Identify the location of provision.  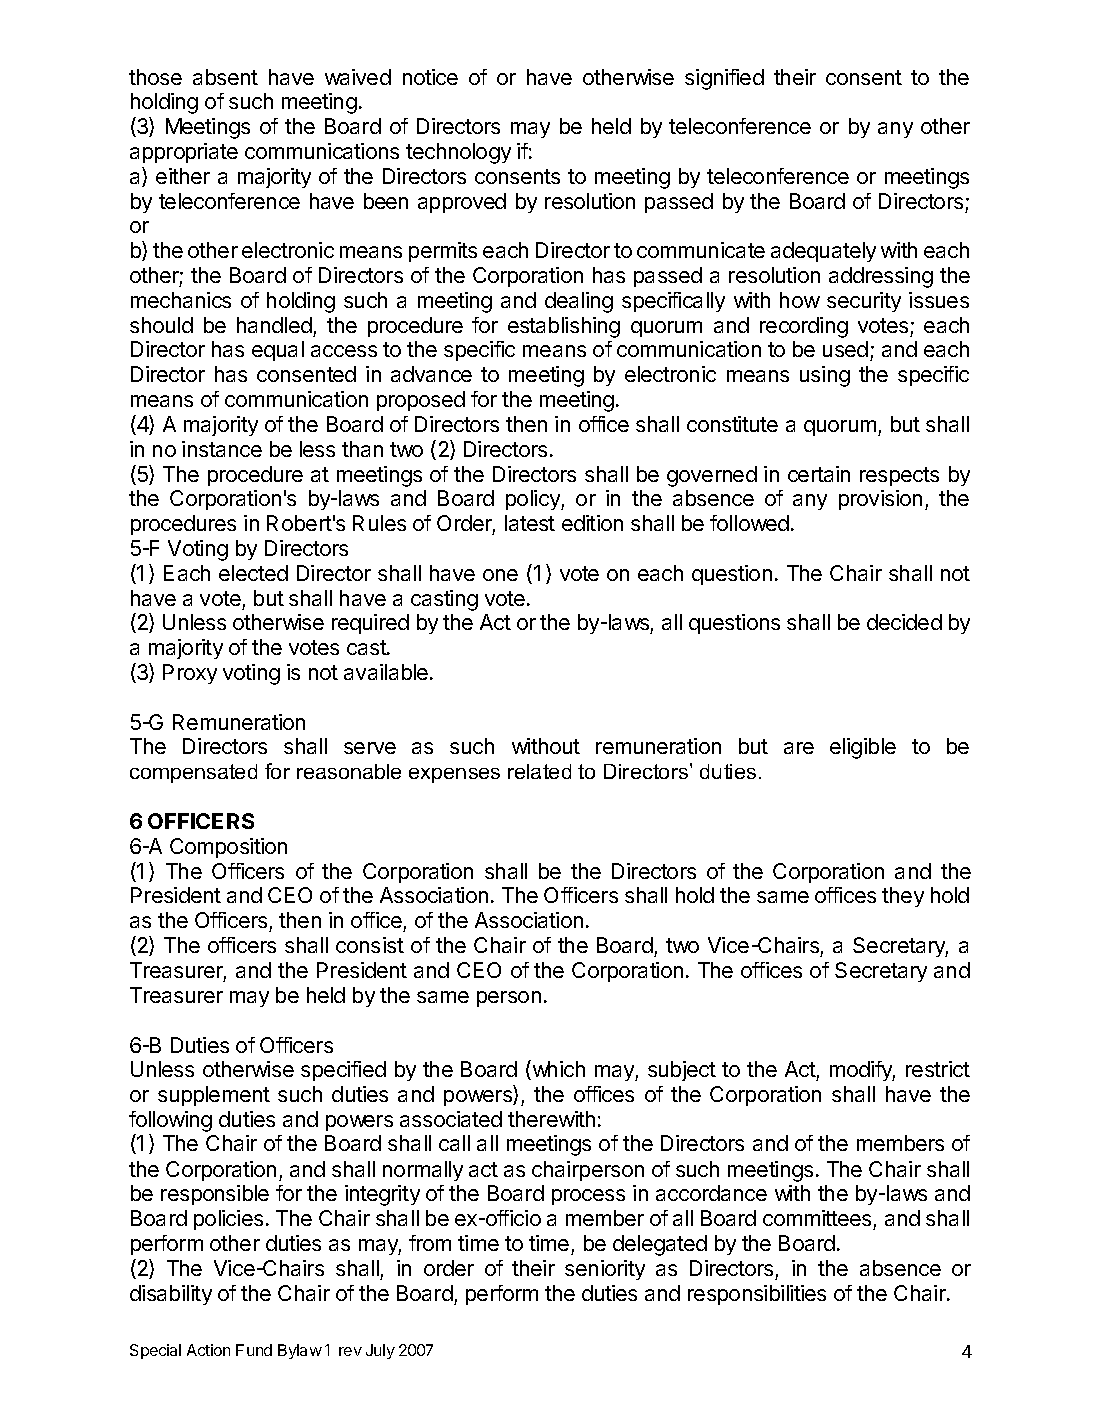
(880, 500).
